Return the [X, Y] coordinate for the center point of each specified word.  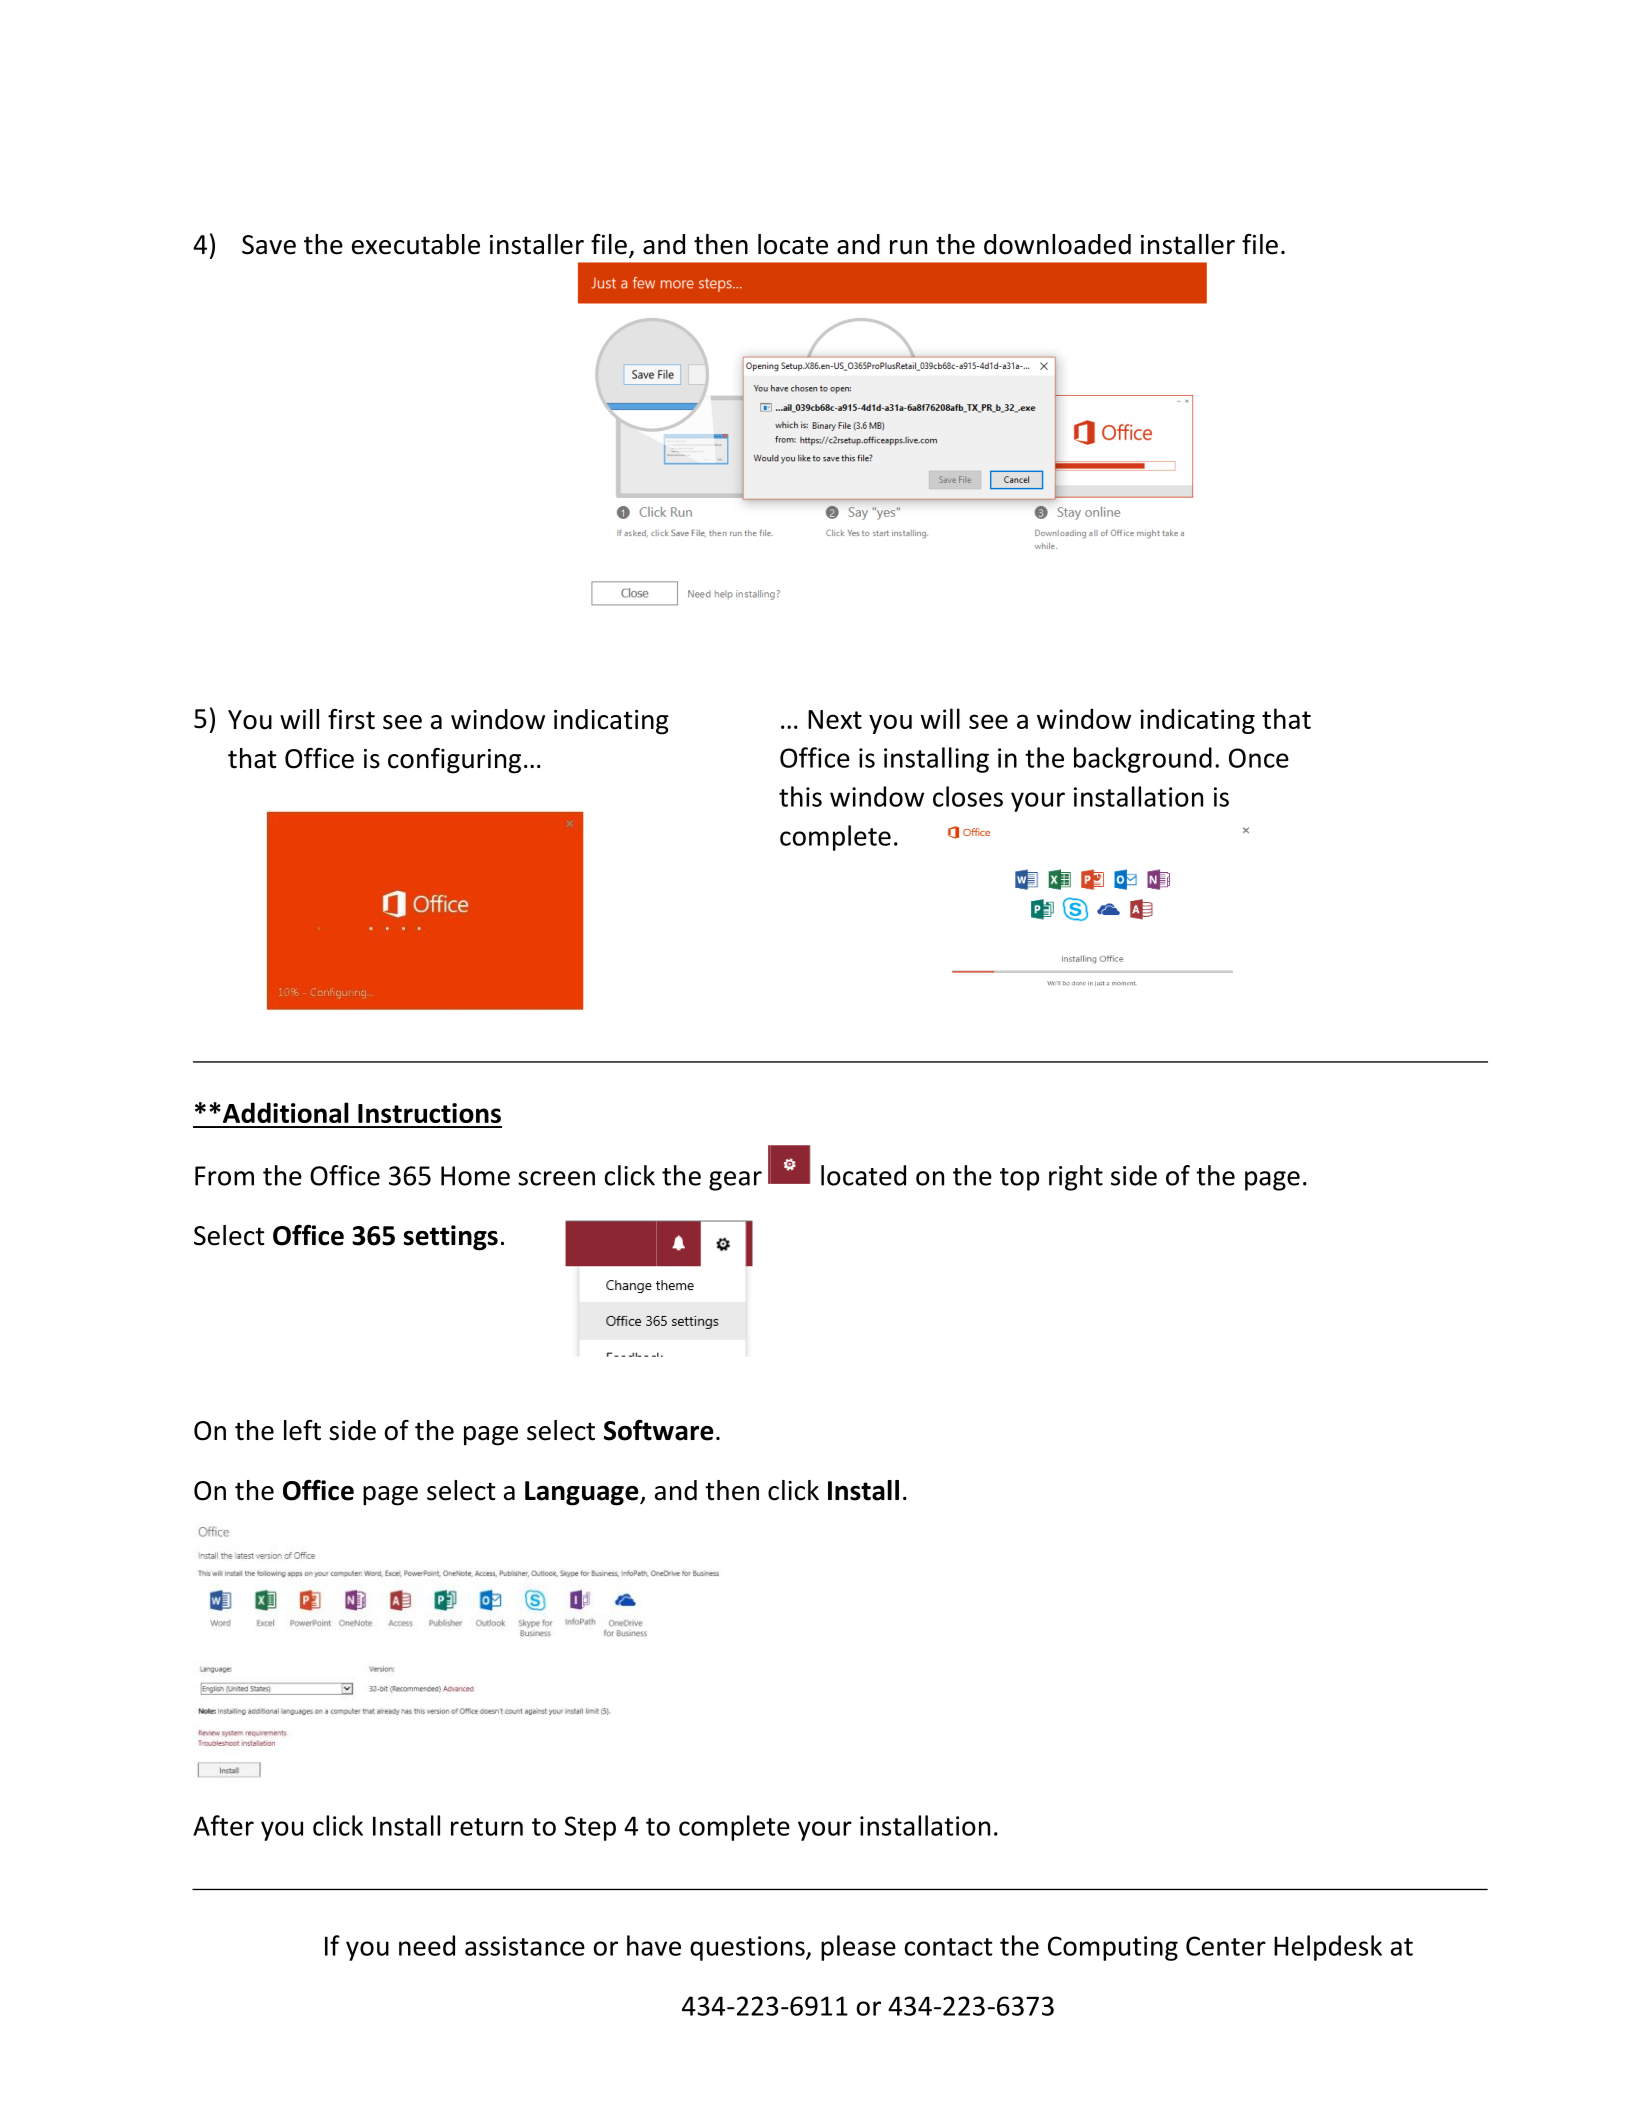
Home [475, 1176]
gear [735, 1181]
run [908, 247]
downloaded [1057, 244]
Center [1226, 1946]
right [1076, 1178]
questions [748, 1948]
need [427, 1945]
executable [416, 244]
